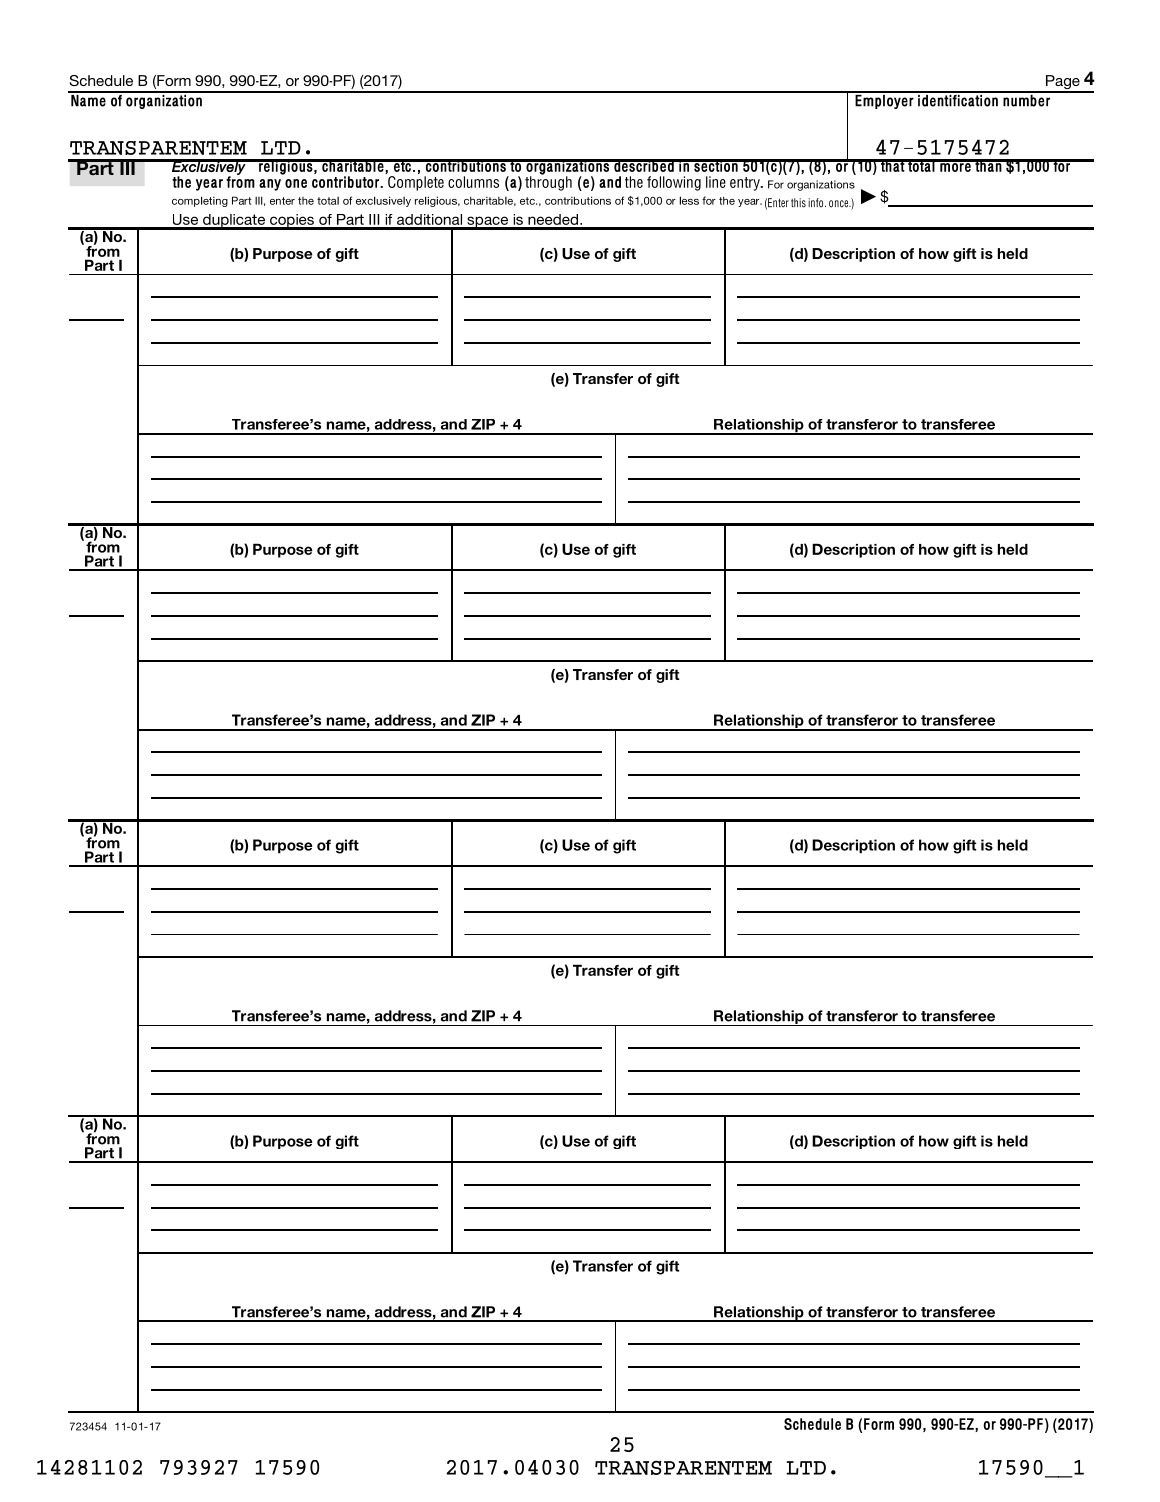 The image size is (1160, 1502). I want to click on line, so click(716, 182).
